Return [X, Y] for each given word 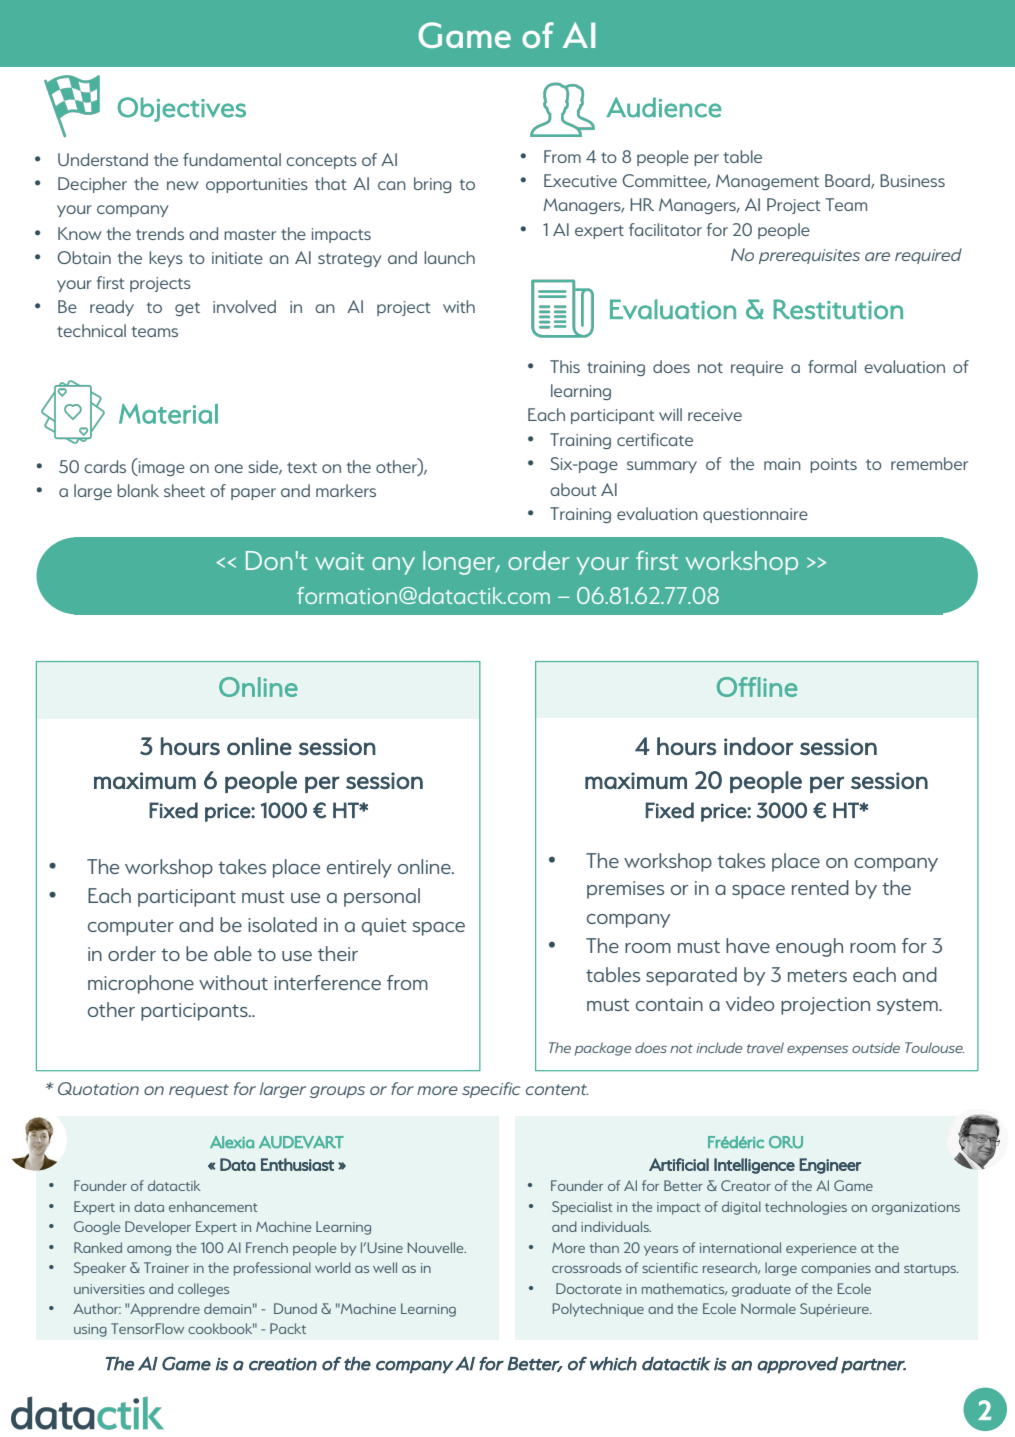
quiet [384, 927]
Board [848, 181]
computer [131, 928]
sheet [184, 490]
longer [460, 563]
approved [797, 1365]
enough [809, 947]
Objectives [181, 109]
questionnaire [755, 515]
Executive [580, 180]
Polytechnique [598, 1310]
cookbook [221, 1328]
